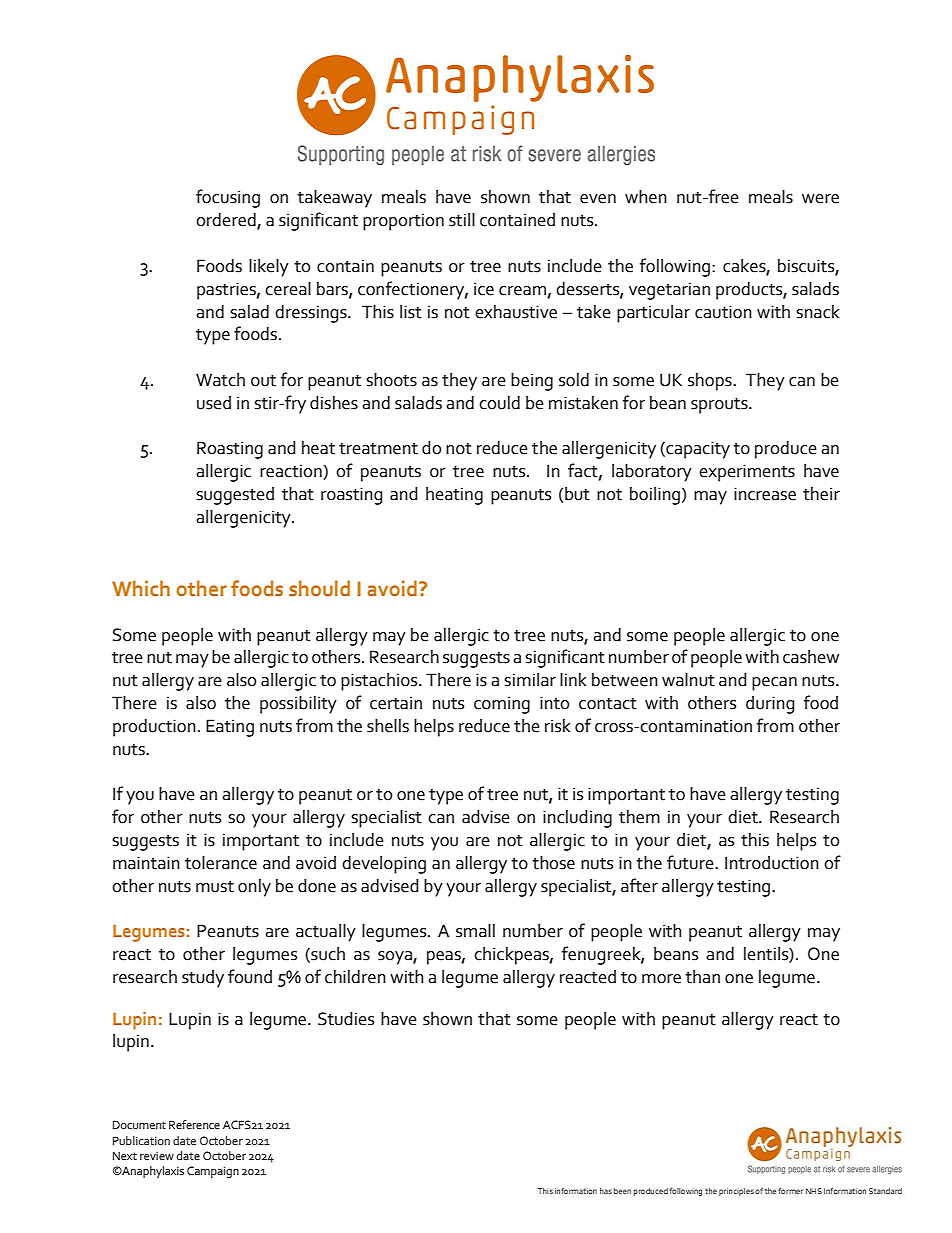 Image resolution: width=952 pixels, height=1233 pixels. I want to click on still, so click(462, 220).
